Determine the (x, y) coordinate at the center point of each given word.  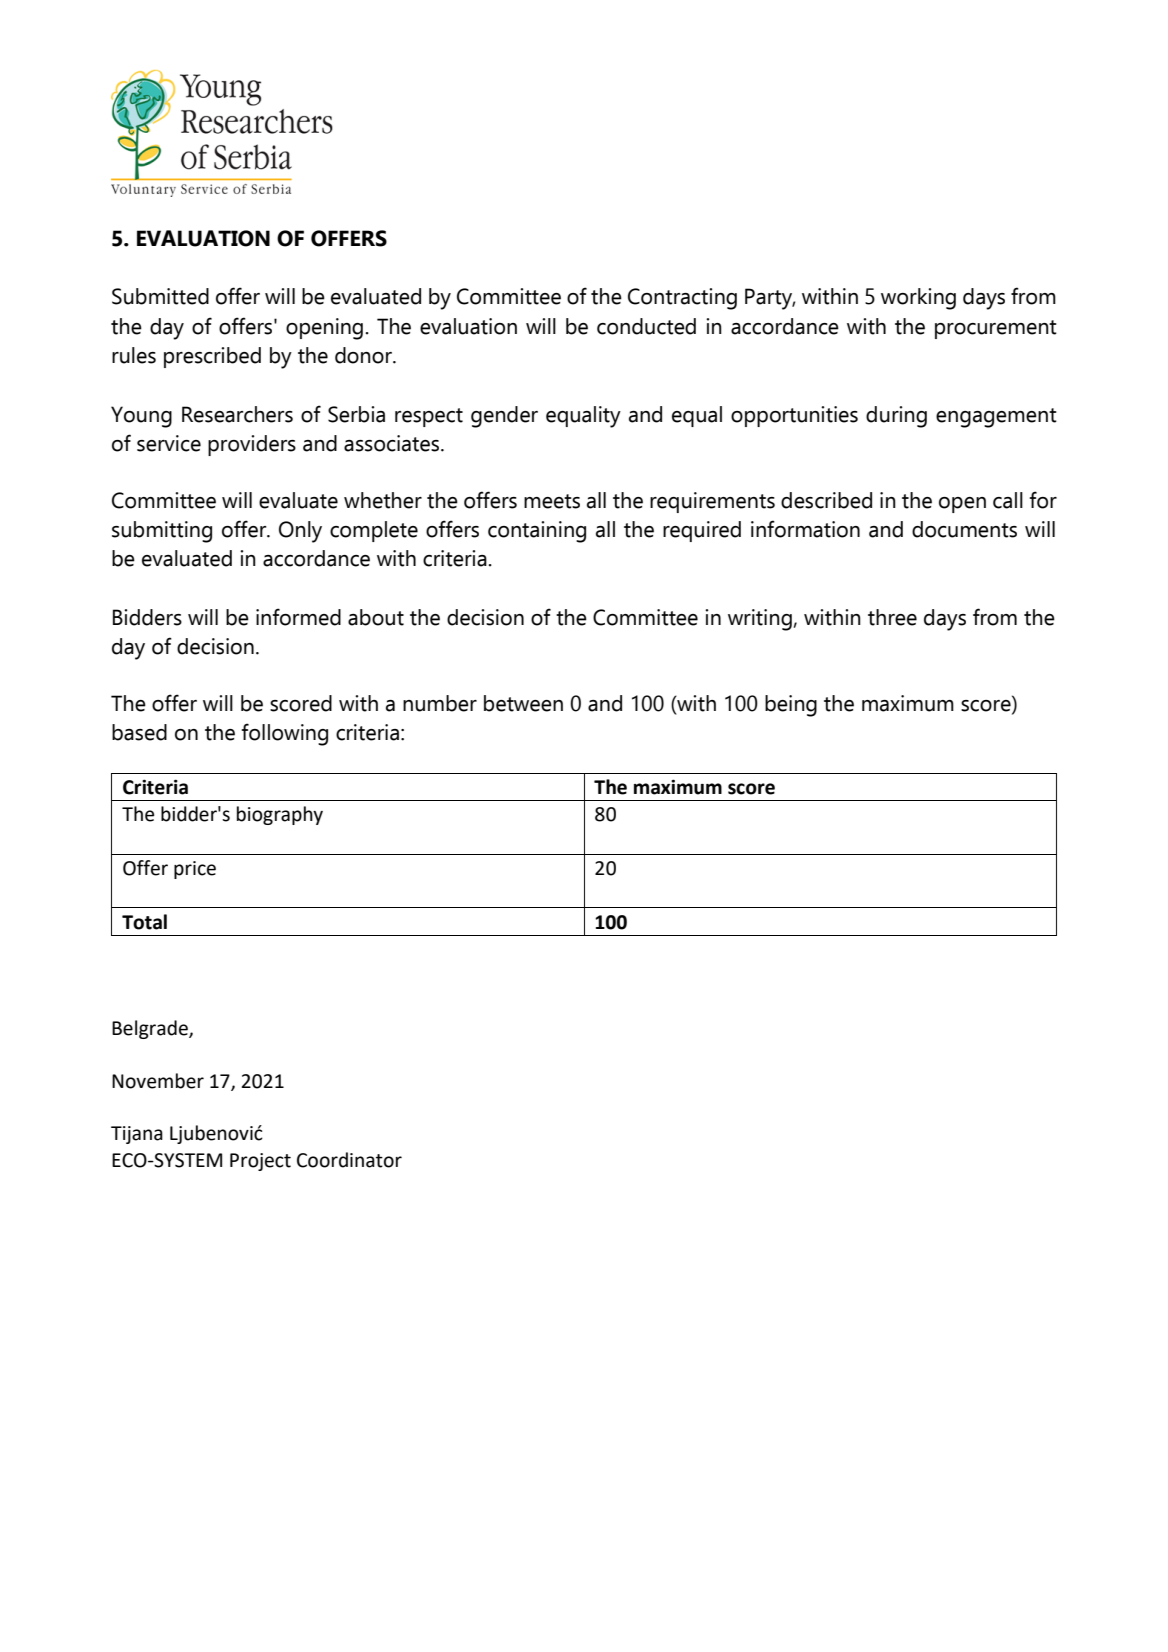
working (918, 299)
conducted (646, 326)
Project (260, 1162)
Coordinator (349, 1160)
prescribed (212, 357)
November (158, 1081)
